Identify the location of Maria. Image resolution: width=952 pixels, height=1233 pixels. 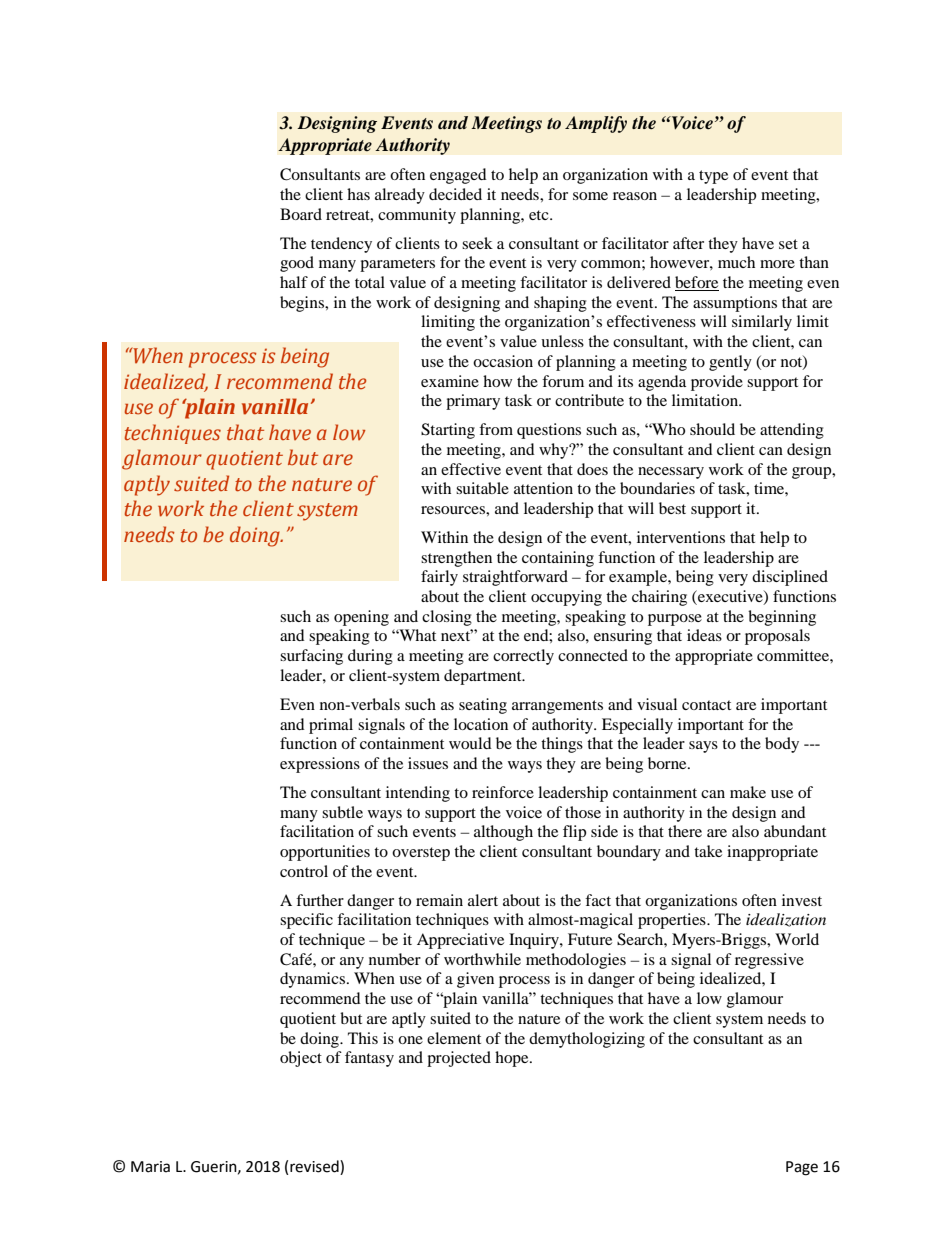
(150, 1167).
